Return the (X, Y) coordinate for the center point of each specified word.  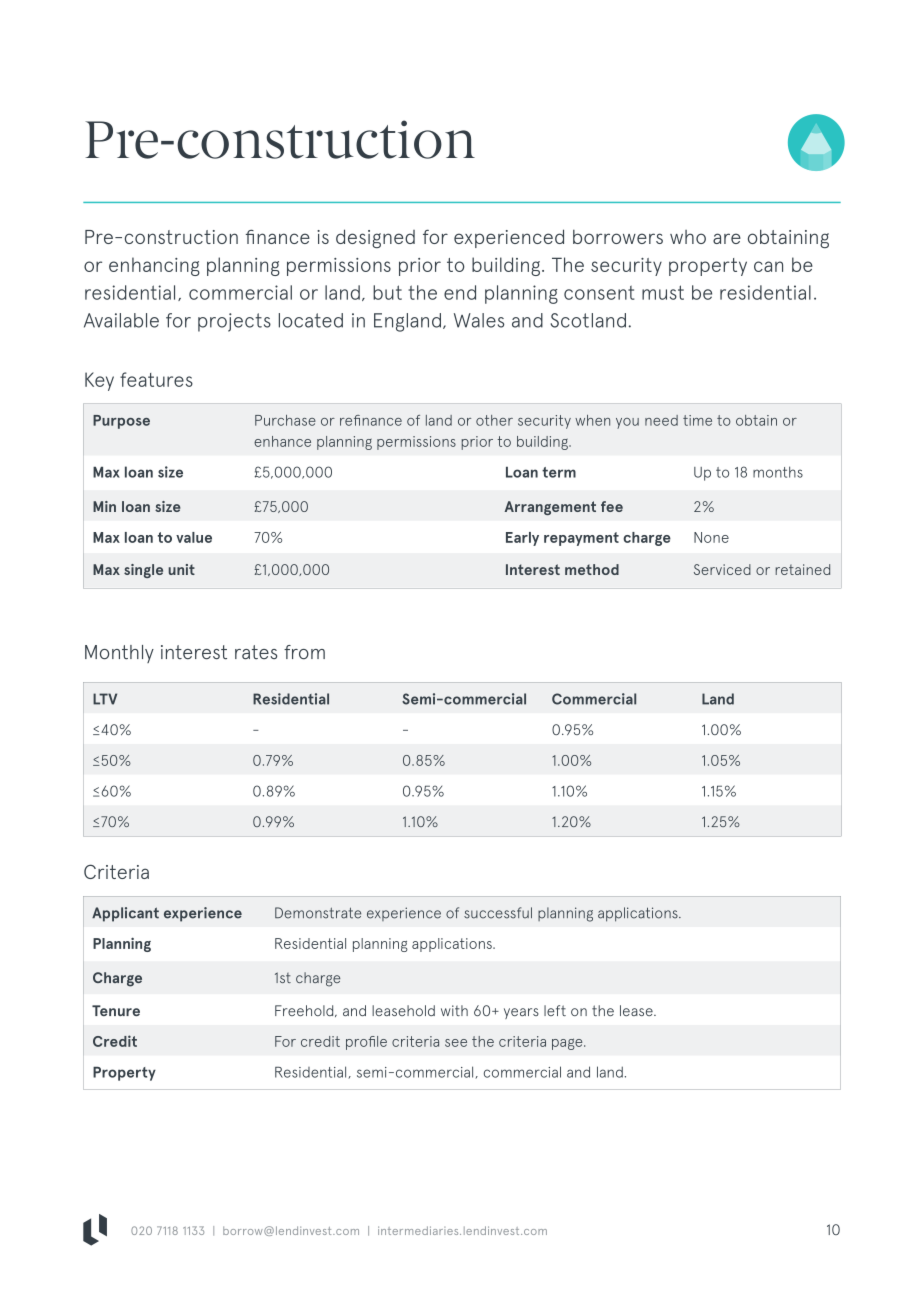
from (304, 652)
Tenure (116, 1010)
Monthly (119, 654)
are (727, 238)
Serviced (722, 569)
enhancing (154, 266)
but (387, 292)
